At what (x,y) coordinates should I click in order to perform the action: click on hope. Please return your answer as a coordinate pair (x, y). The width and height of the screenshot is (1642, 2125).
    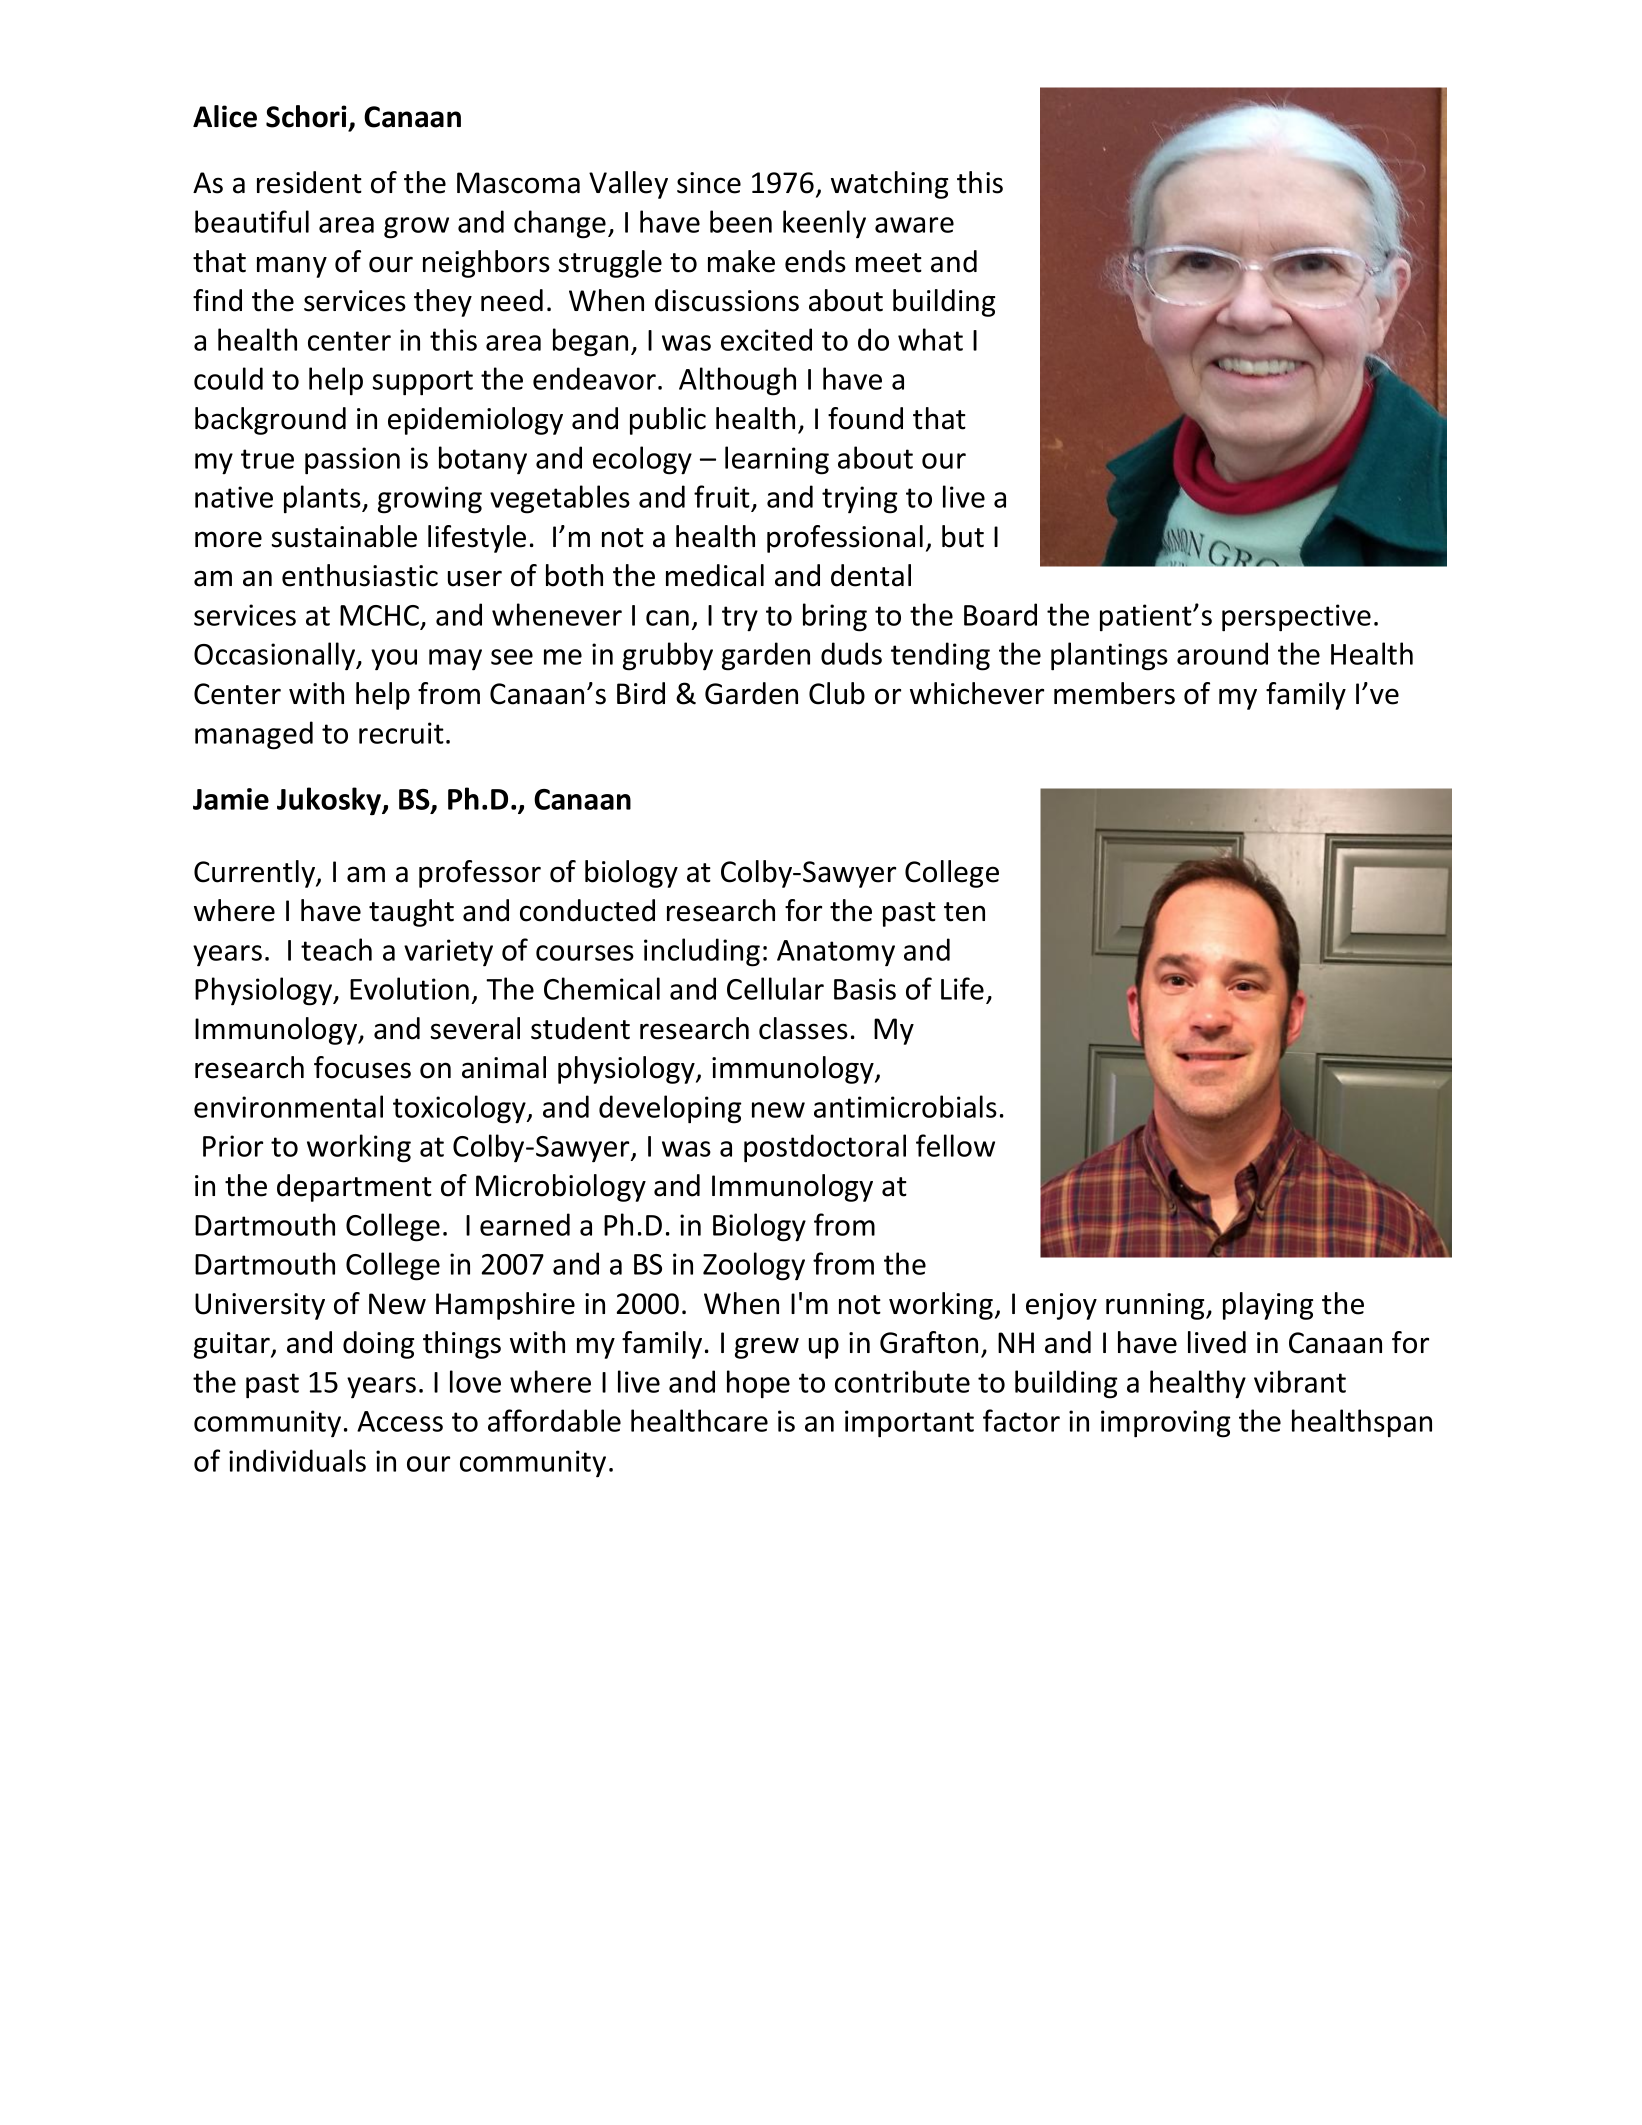
    Looking at the image, I should click on (758, 1384).
